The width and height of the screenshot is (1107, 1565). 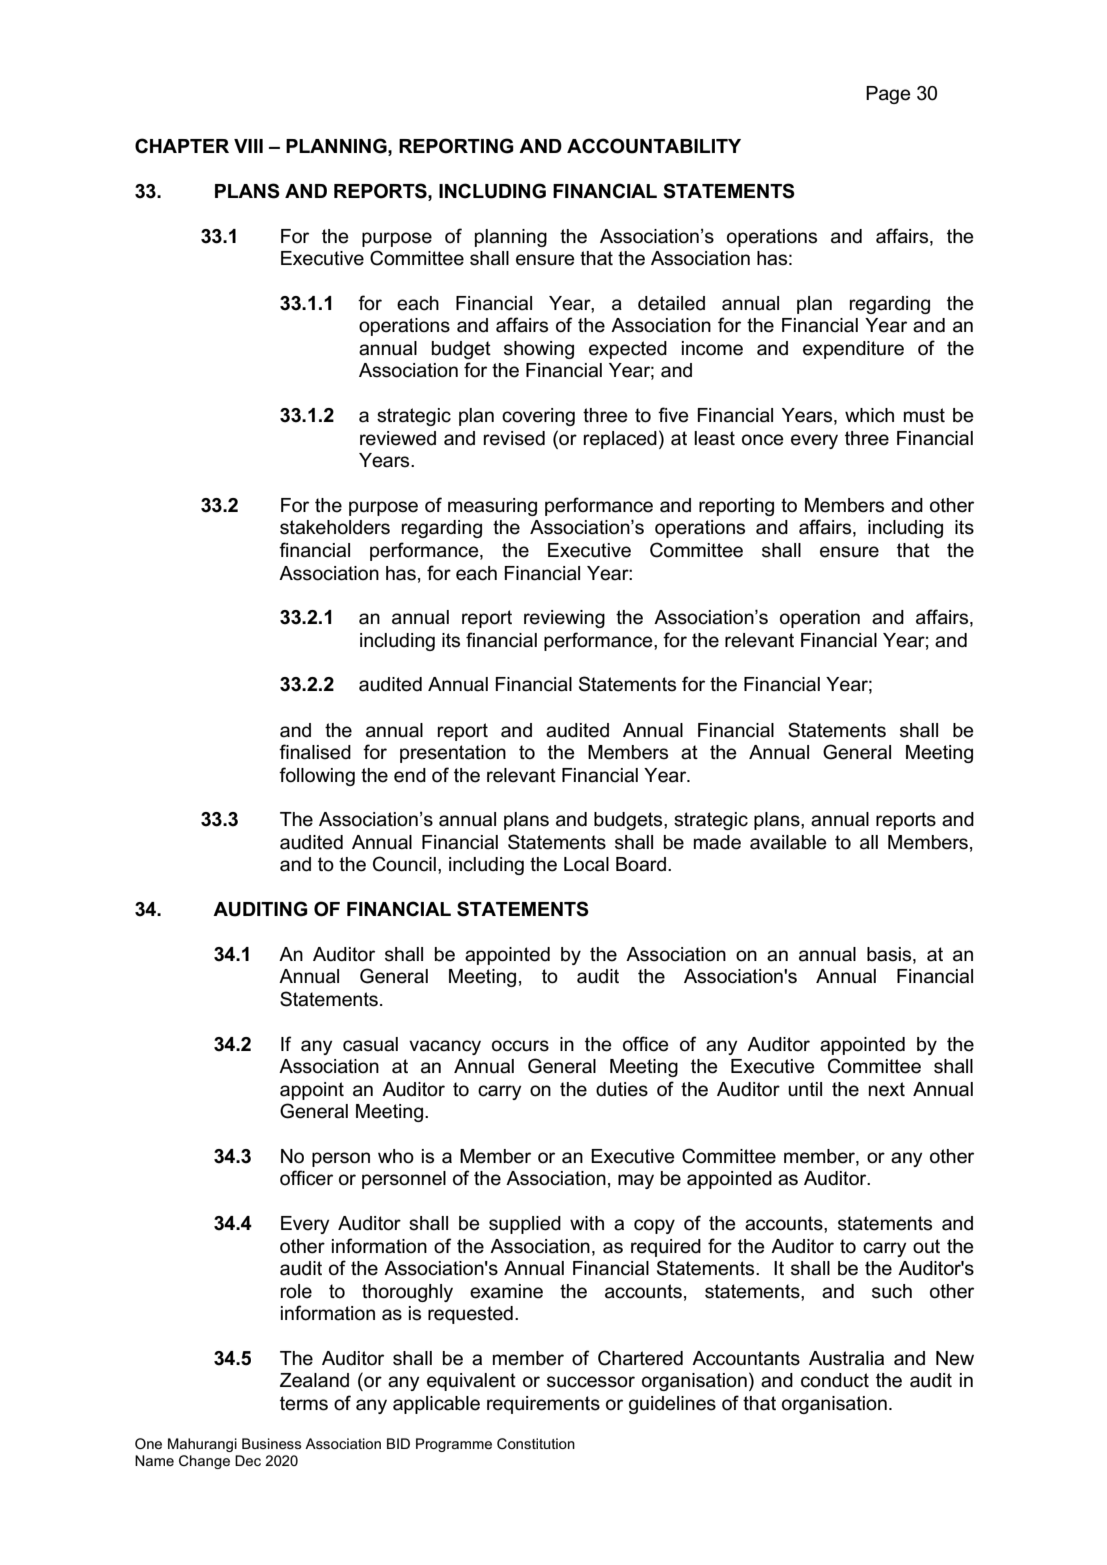 I want to click on available, so click(x=788, y=842).
